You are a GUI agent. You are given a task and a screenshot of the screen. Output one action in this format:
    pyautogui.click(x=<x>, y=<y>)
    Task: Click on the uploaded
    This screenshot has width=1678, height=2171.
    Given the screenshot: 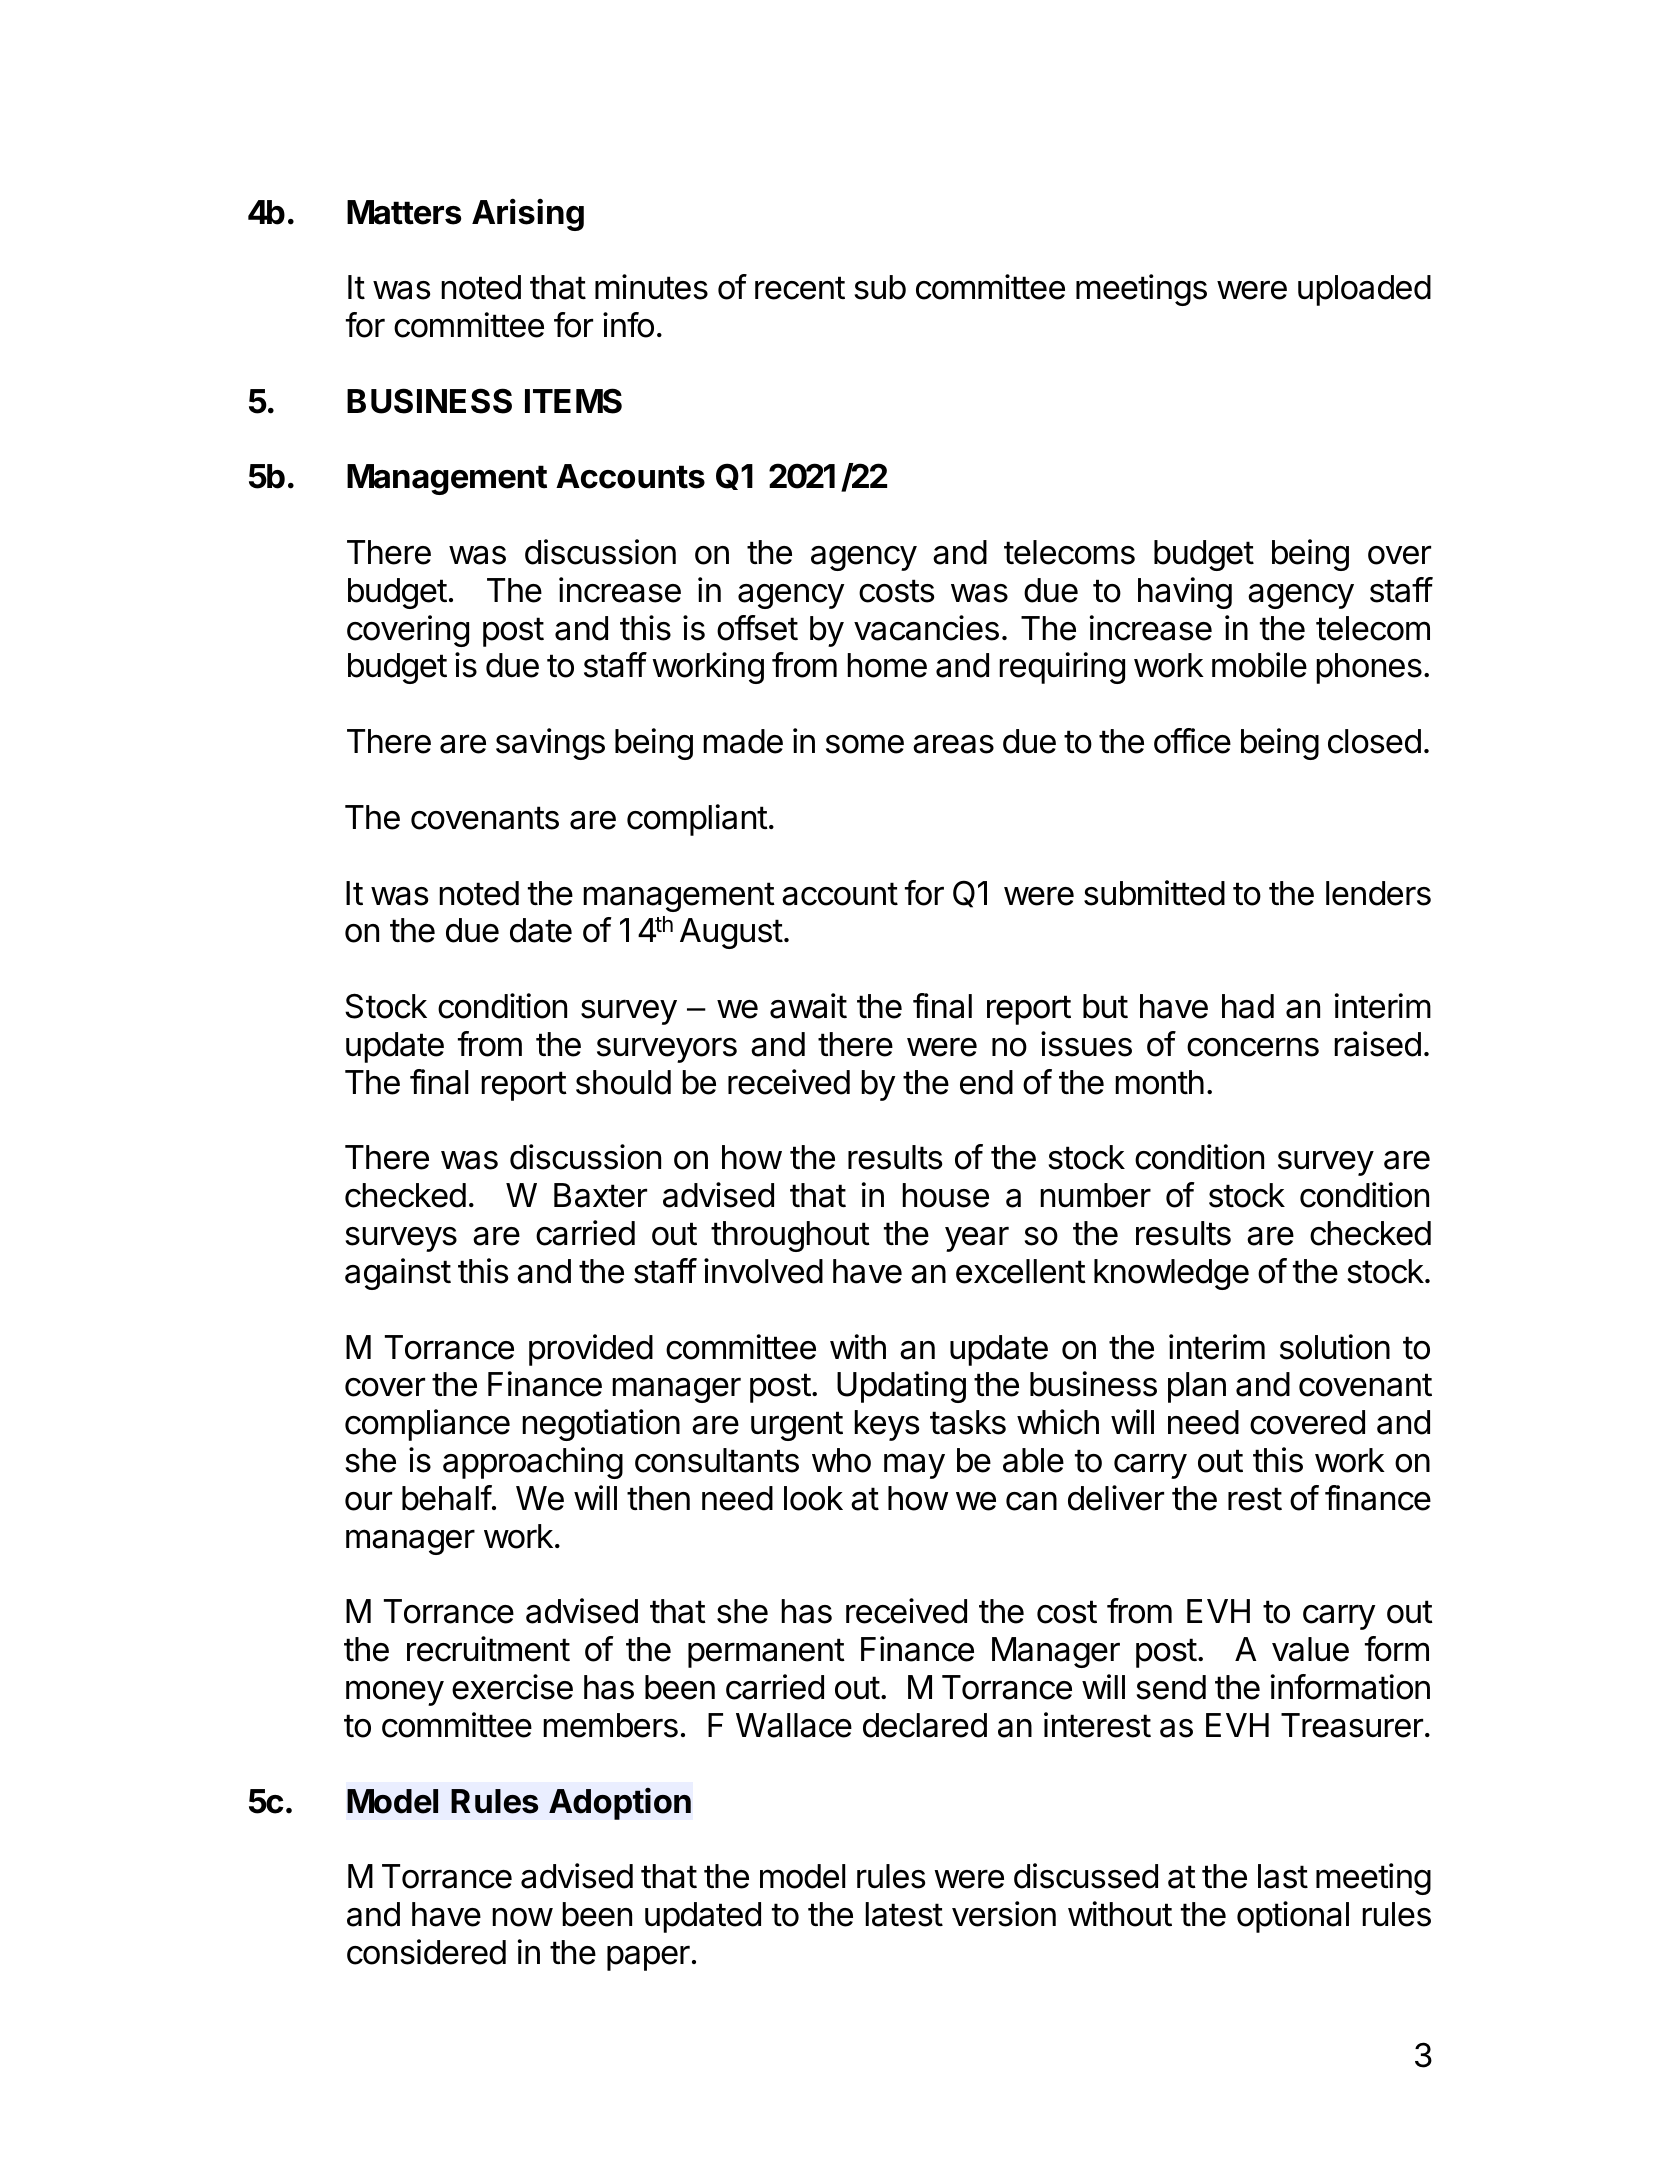 What is the action you would take?
    pyautogui.click(x=1364, y=290)
